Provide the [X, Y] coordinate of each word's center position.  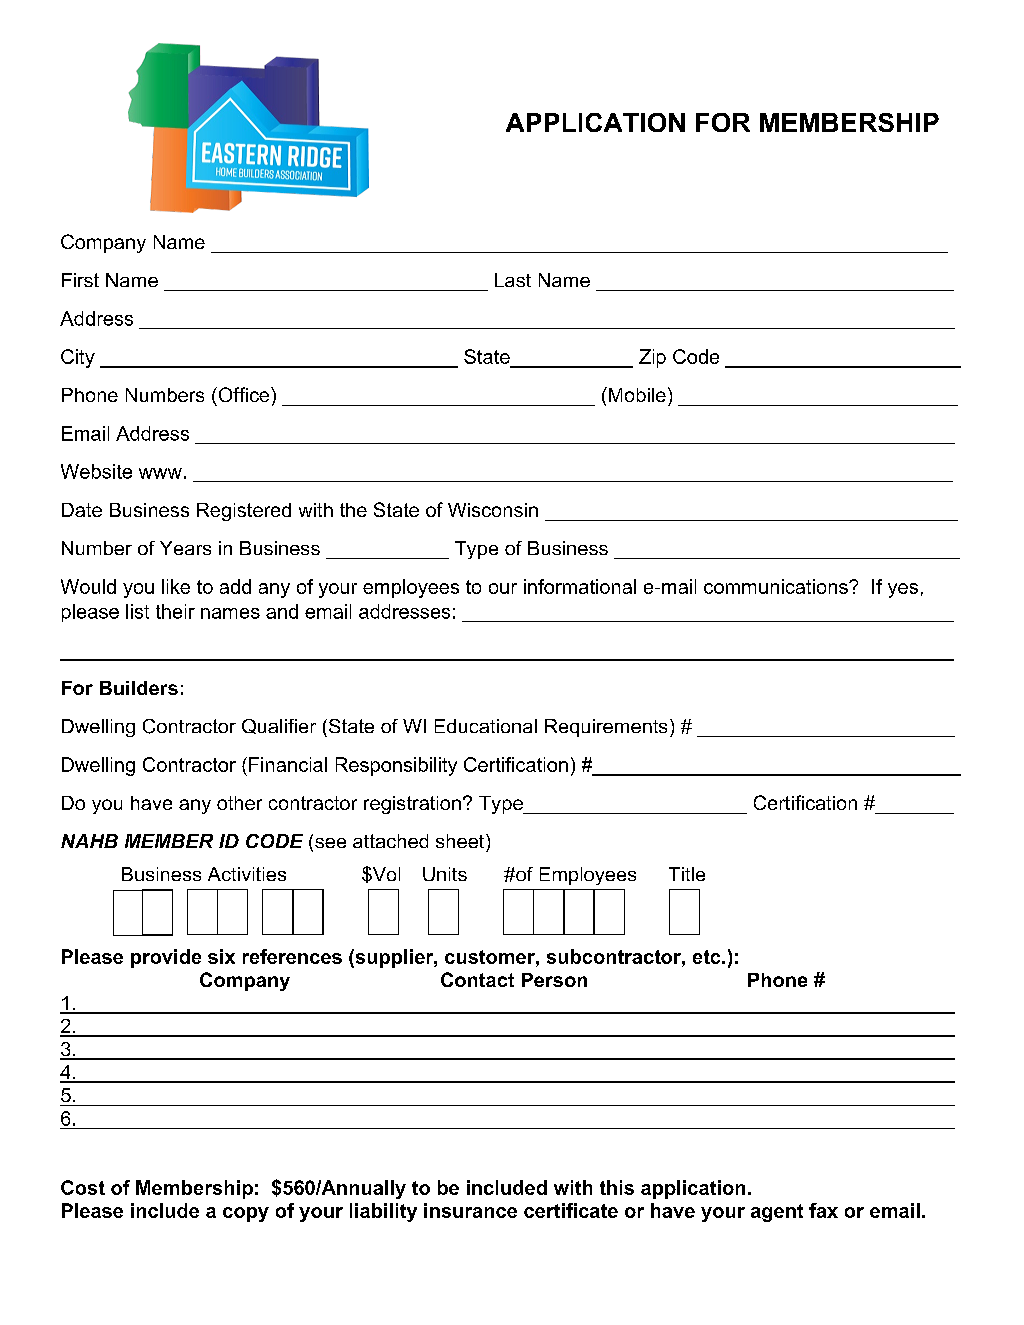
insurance [470, 1210]
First [80, 280]
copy [246, 1214]
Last [513, 280]
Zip [652, 358]
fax [823, 1210]
